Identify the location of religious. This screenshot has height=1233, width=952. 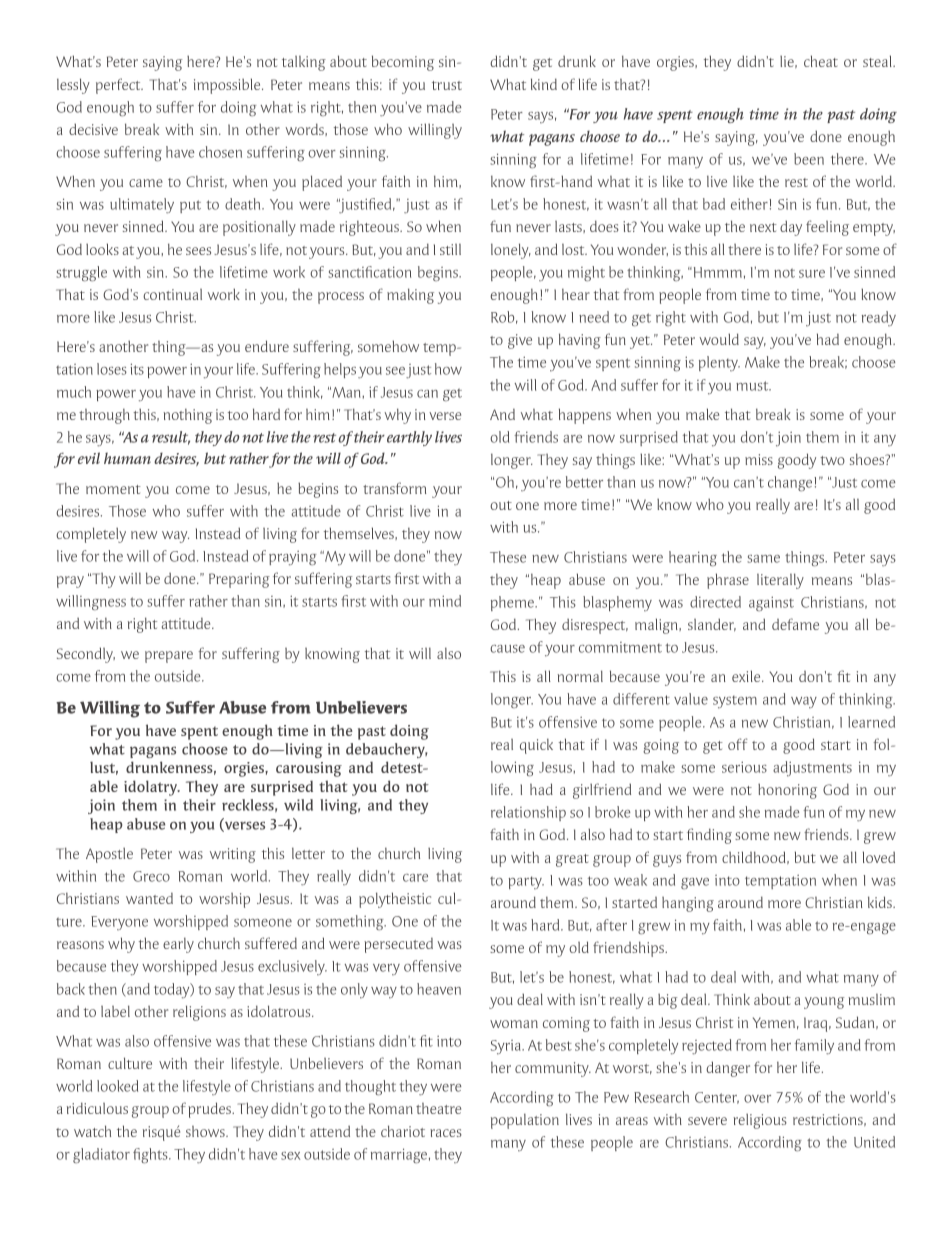
(760, 1121).
